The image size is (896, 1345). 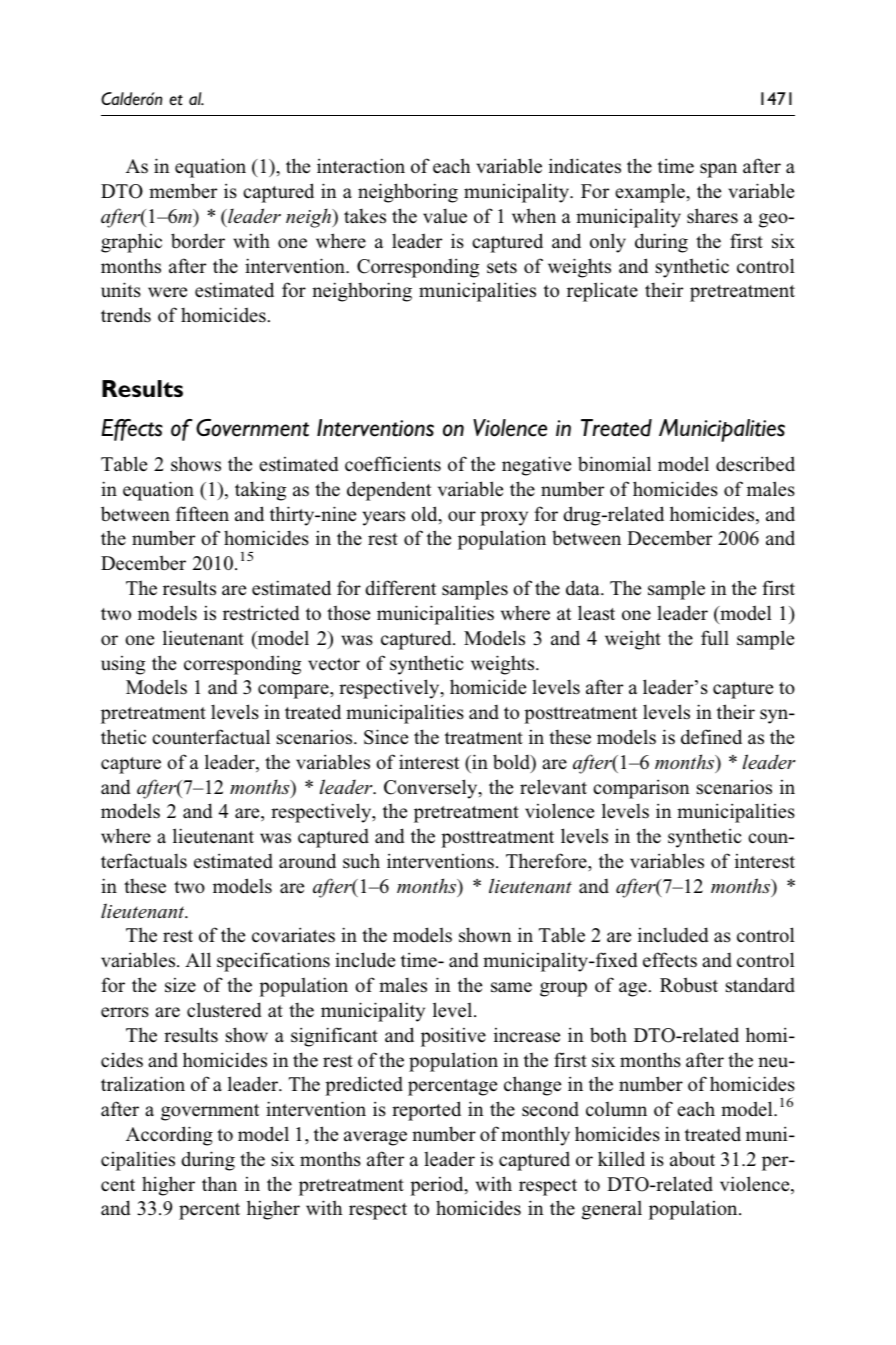 What do you see at coordinates (219, 1184) in the image?
I see `than` at bounding box center [219, 1184].
